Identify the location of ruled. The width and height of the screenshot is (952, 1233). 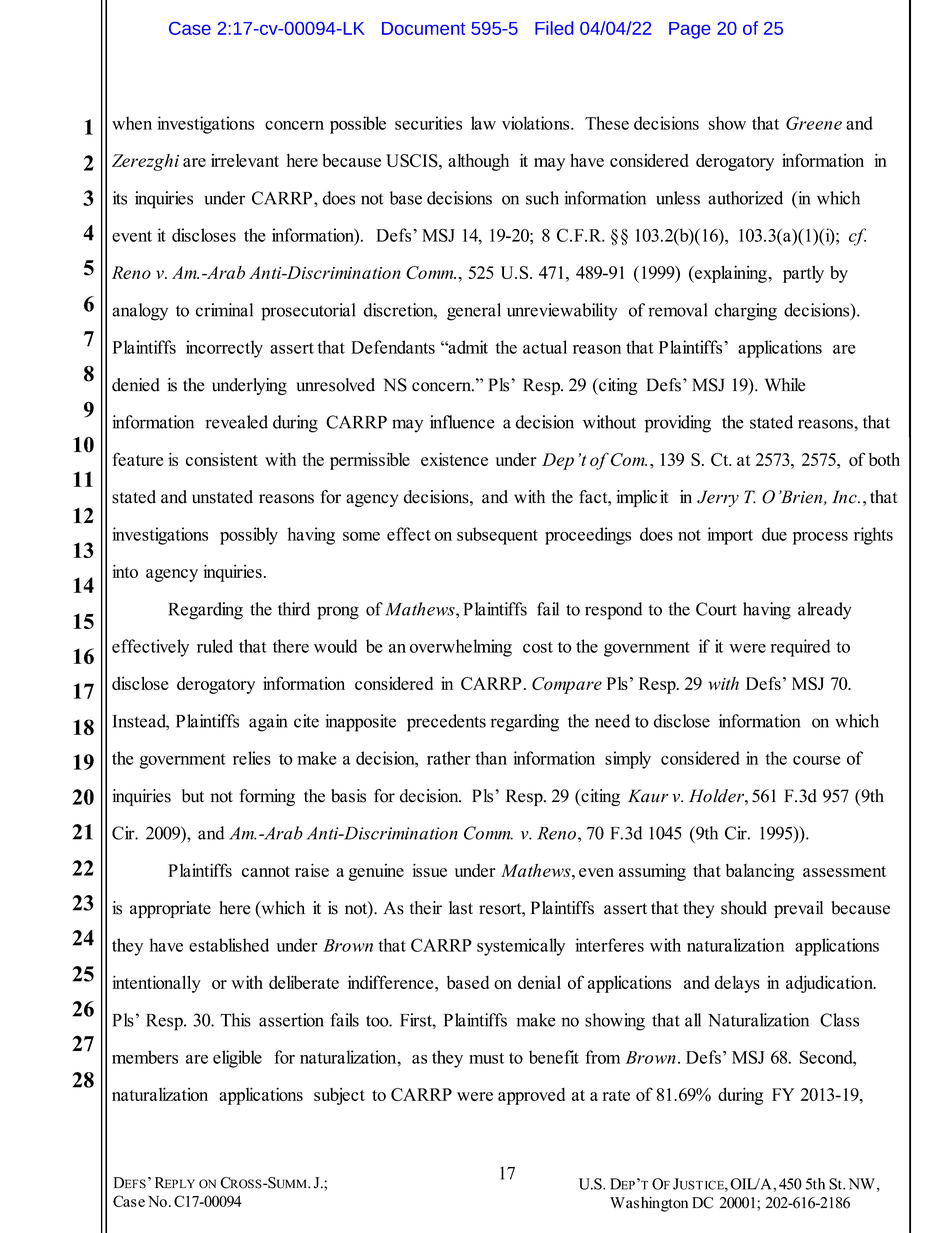
(215, 646).
